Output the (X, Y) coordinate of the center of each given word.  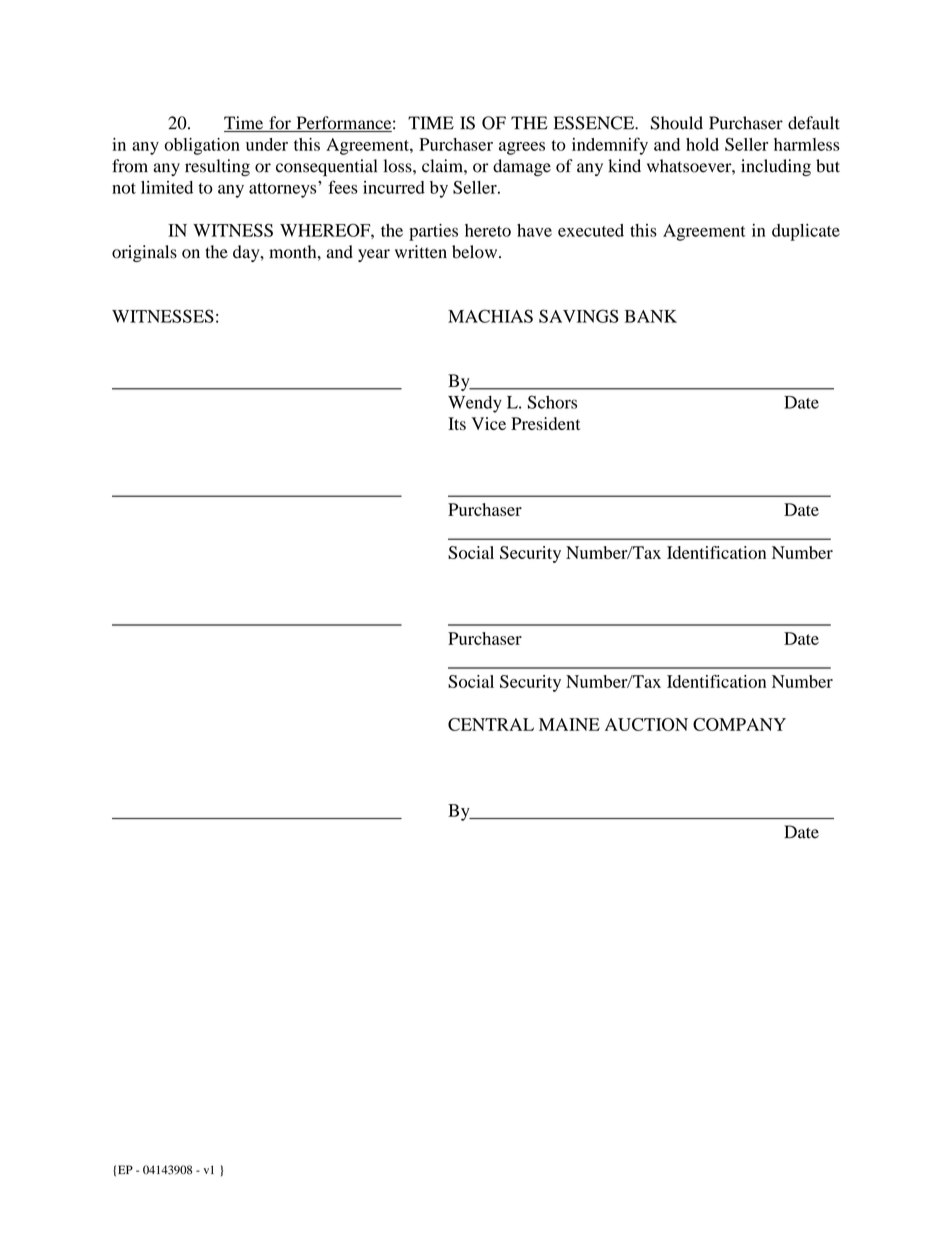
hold (702, 144)
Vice (488, 423)
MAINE (569, 724)
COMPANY (739, 724)
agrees (522, 148)
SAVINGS (579, 316)
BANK (651, 316)
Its (457, 423)
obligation (202, 146)
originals (144, 253)
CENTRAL (491, 724)
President (545, 423)
